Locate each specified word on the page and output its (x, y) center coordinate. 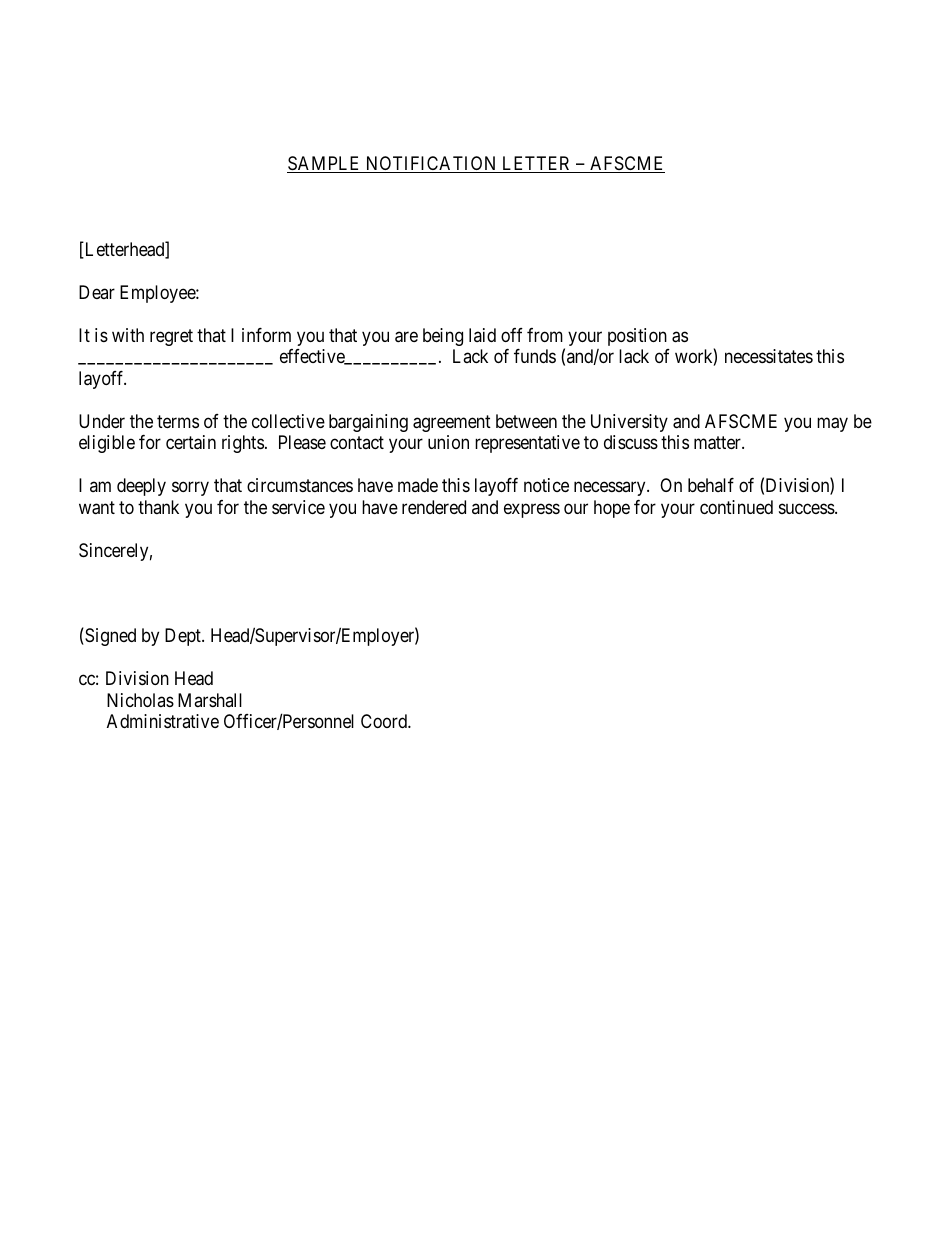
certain (191, 442)
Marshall (210, 700)
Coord (385, 721)
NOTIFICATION (431, 164)
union (448, 442)
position (637, 337)
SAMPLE (325, 164)
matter (718, 443)
